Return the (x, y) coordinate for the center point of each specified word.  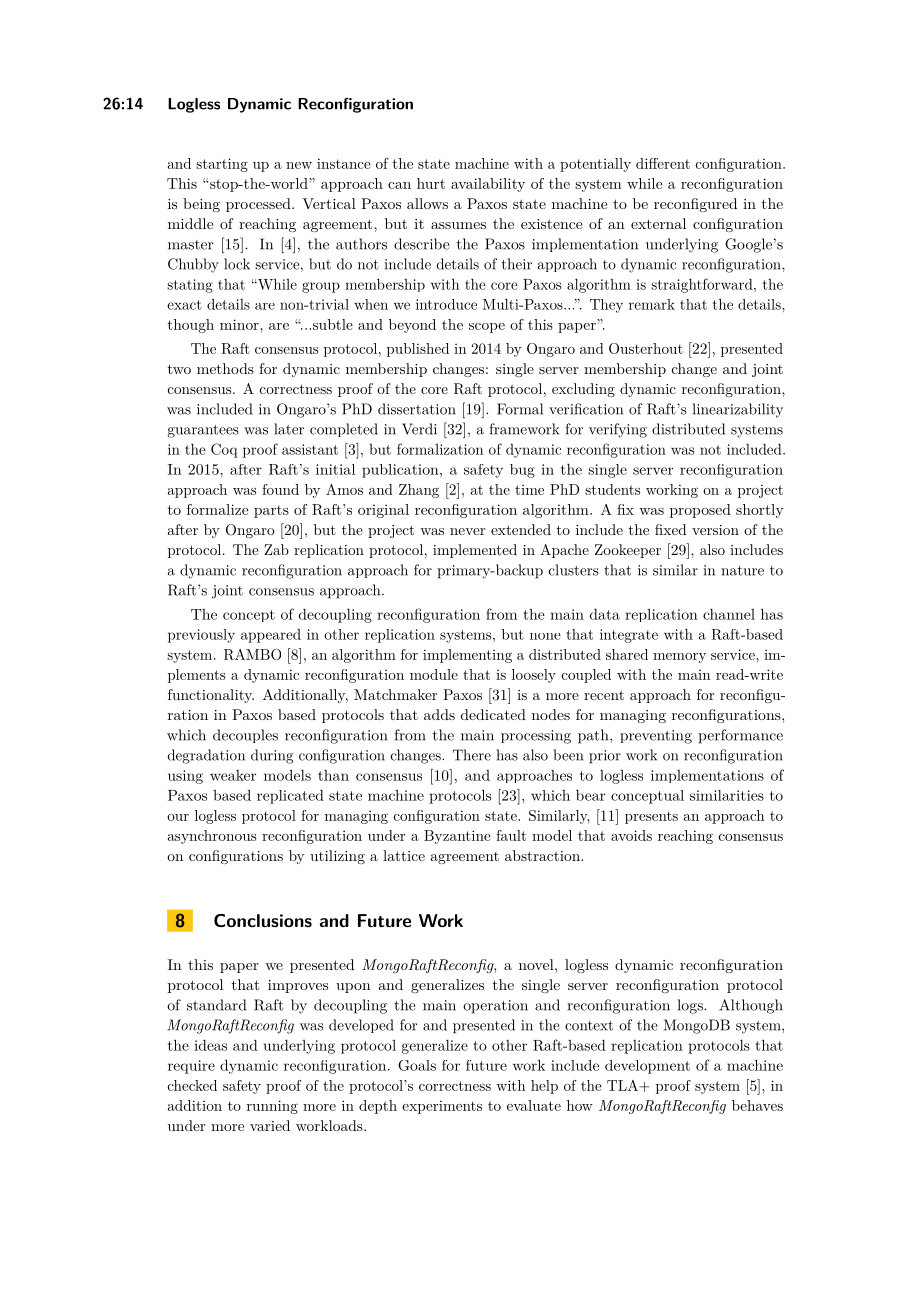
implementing (467, 656)
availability (488, 185)
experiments (442, 1107)
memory (679, 658)
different (663, 163)
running (272, 1107)
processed (259, 205)
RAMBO (252, 654)
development (647, 1067)
